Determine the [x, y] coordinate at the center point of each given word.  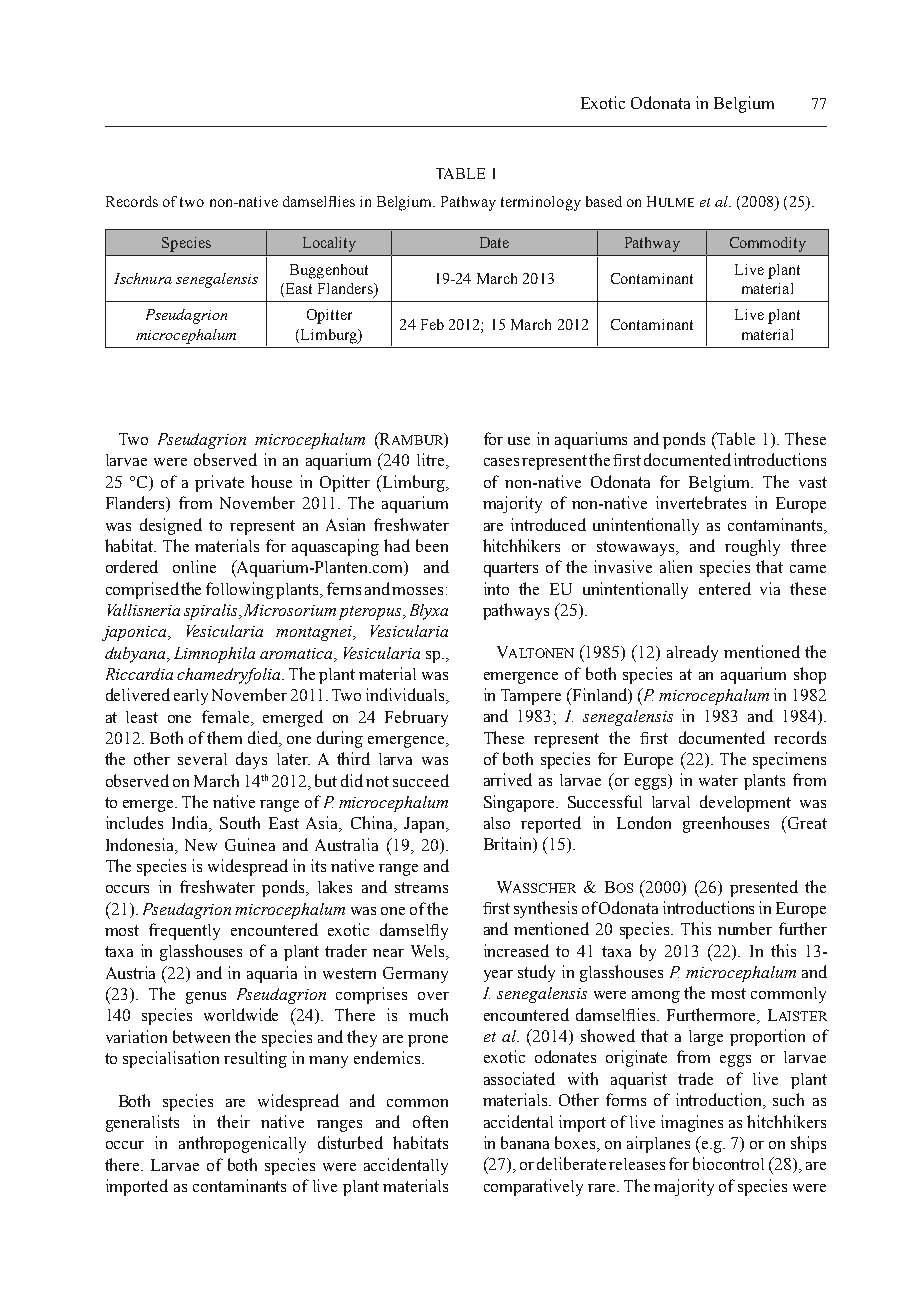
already [692, 653]
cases [501, 462]
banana [525, 1142]
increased [516, 950]
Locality [329, 244]
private [219, 483]
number [745, 928]
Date [494, 242]
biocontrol [728, 1163]
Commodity [768, 244]
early [191, 697]
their [233, 1121]
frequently [184, 931]
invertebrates [701, 502]
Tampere [531, 697]
